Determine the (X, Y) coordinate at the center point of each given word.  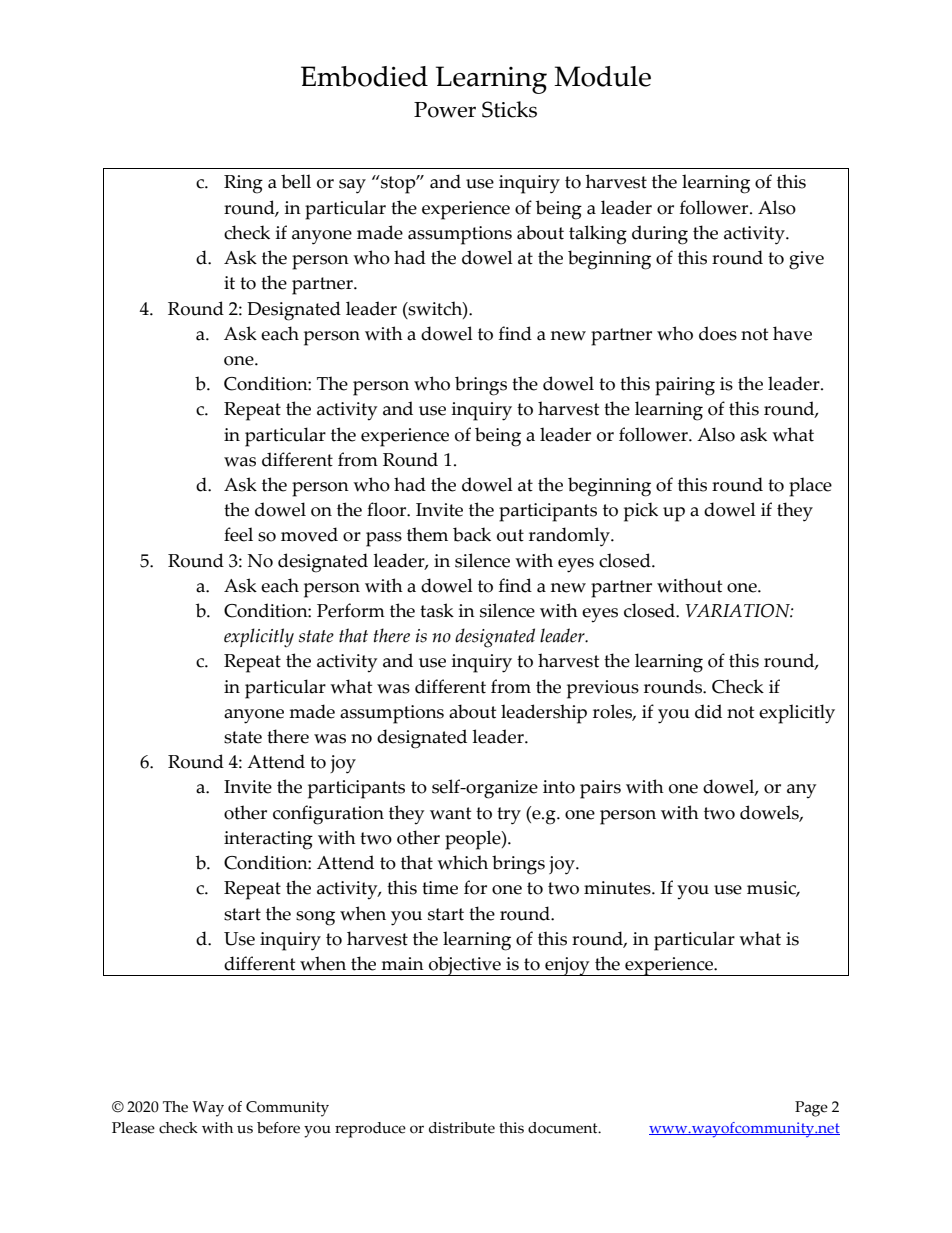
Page (811, 1109)
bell (296, 181)
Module (602, 76)
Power (445, 110)
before (278, 1128)
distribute (462, 1128)
